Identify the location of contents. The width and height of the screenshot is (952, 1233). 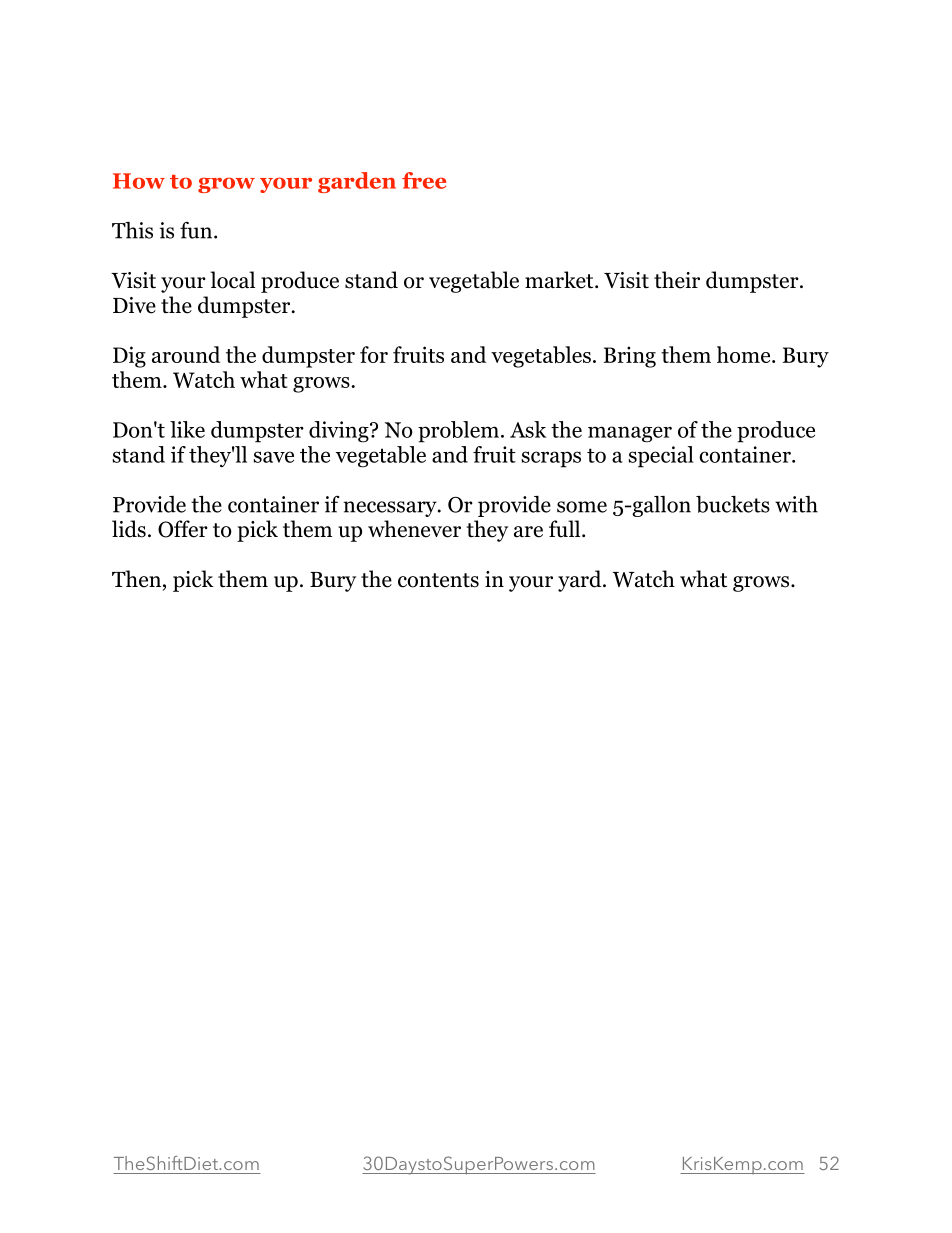
(438, 580).
